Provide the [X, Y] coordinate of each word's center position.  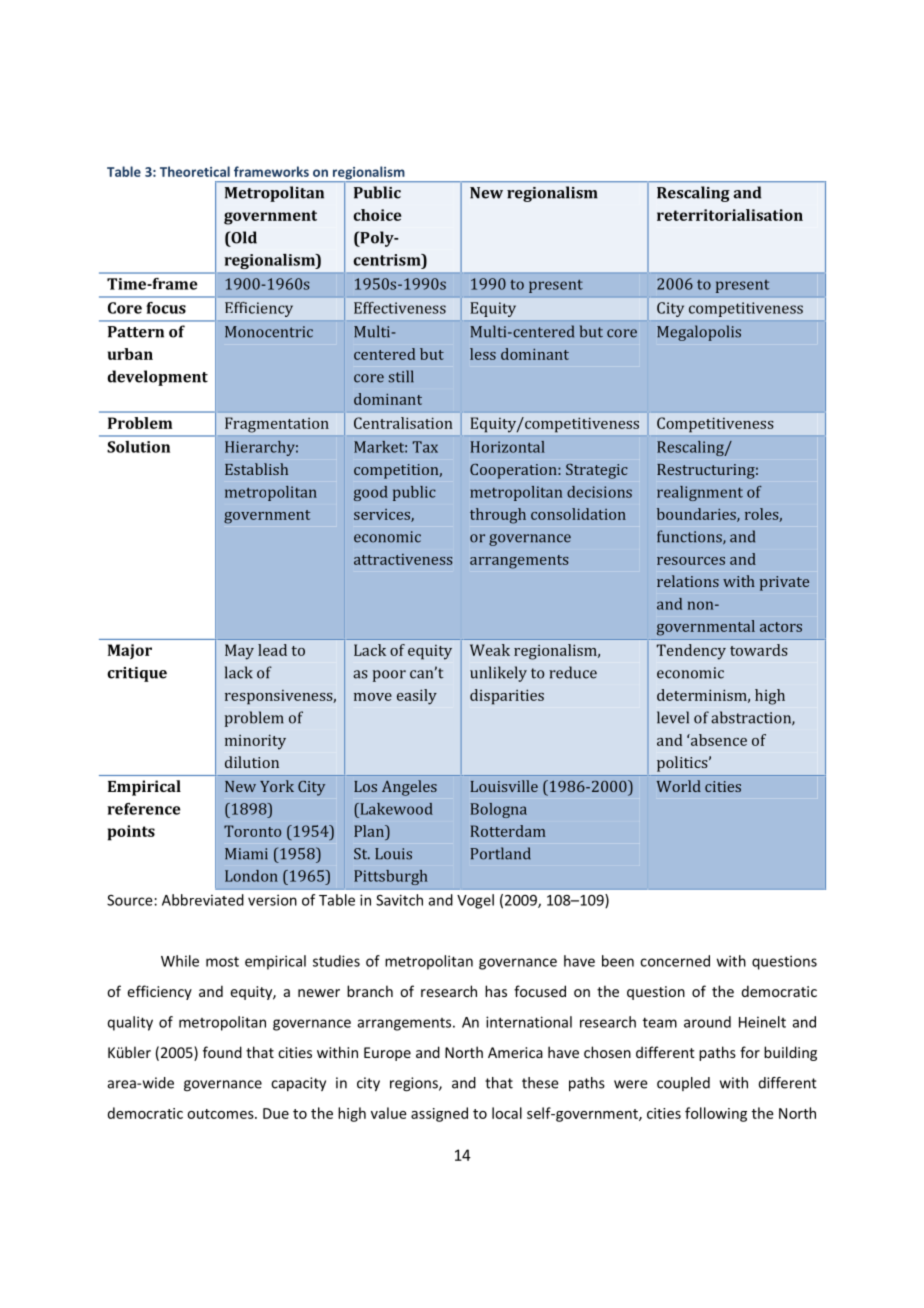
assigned [439, 1114]
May [239, 652]
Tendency [691, 652]
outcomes [221, 1114]
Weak [490, 650]
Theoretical [195, 171]
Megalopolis [699, 333]
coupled [683, 1084]
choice [377, 215]
